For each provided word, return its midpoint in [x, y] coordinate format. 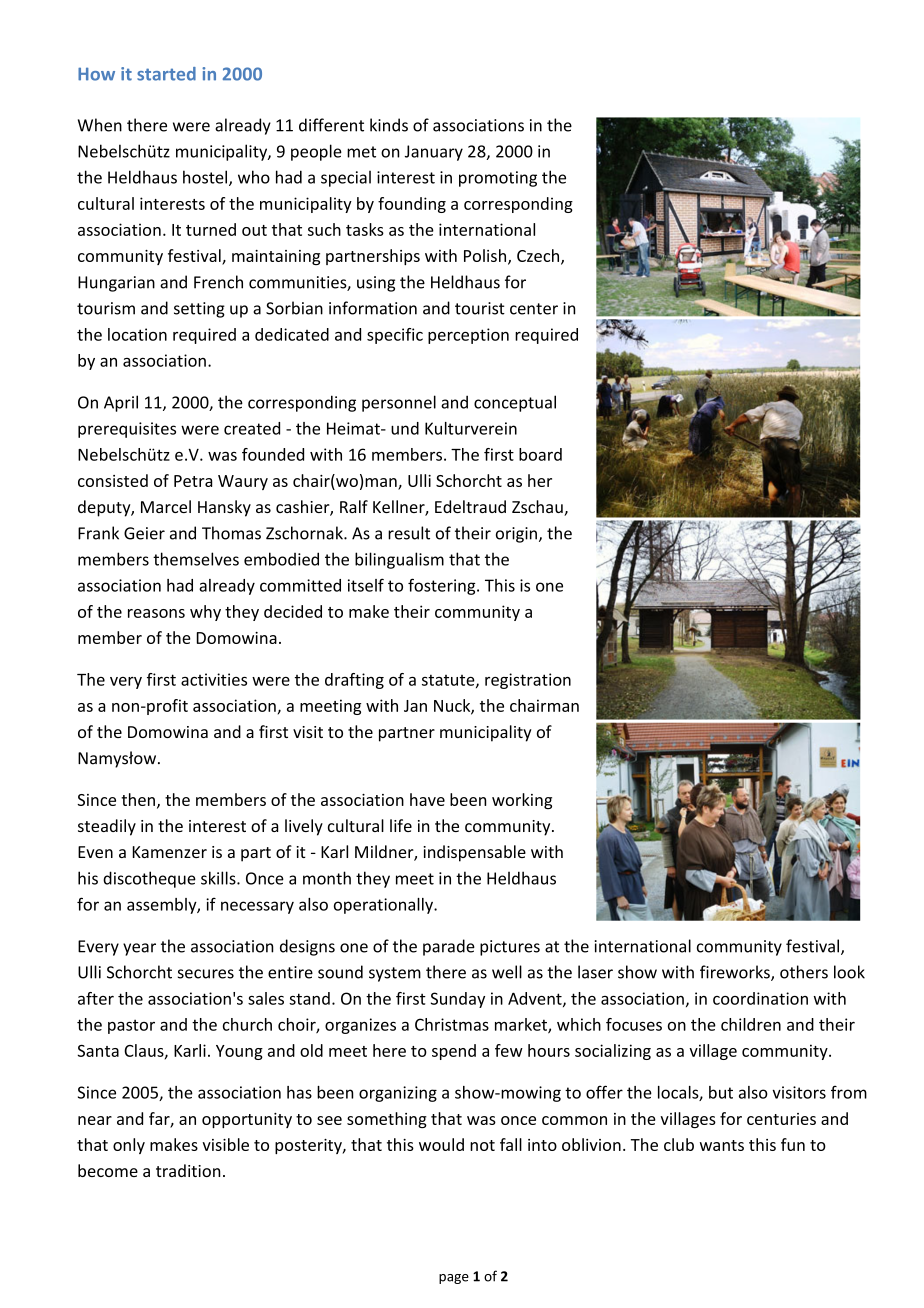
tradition [188, 1170]
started [166, 74]
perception [468, 336]
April [121, 403]
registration [528, 681]
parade [449, 947]
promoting [498, 179]
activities [214, 679]
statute [449, 681]
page [454, 1279]
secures [206, 974]
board [540, 454]
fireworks [736, 973]
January [434, 153]
